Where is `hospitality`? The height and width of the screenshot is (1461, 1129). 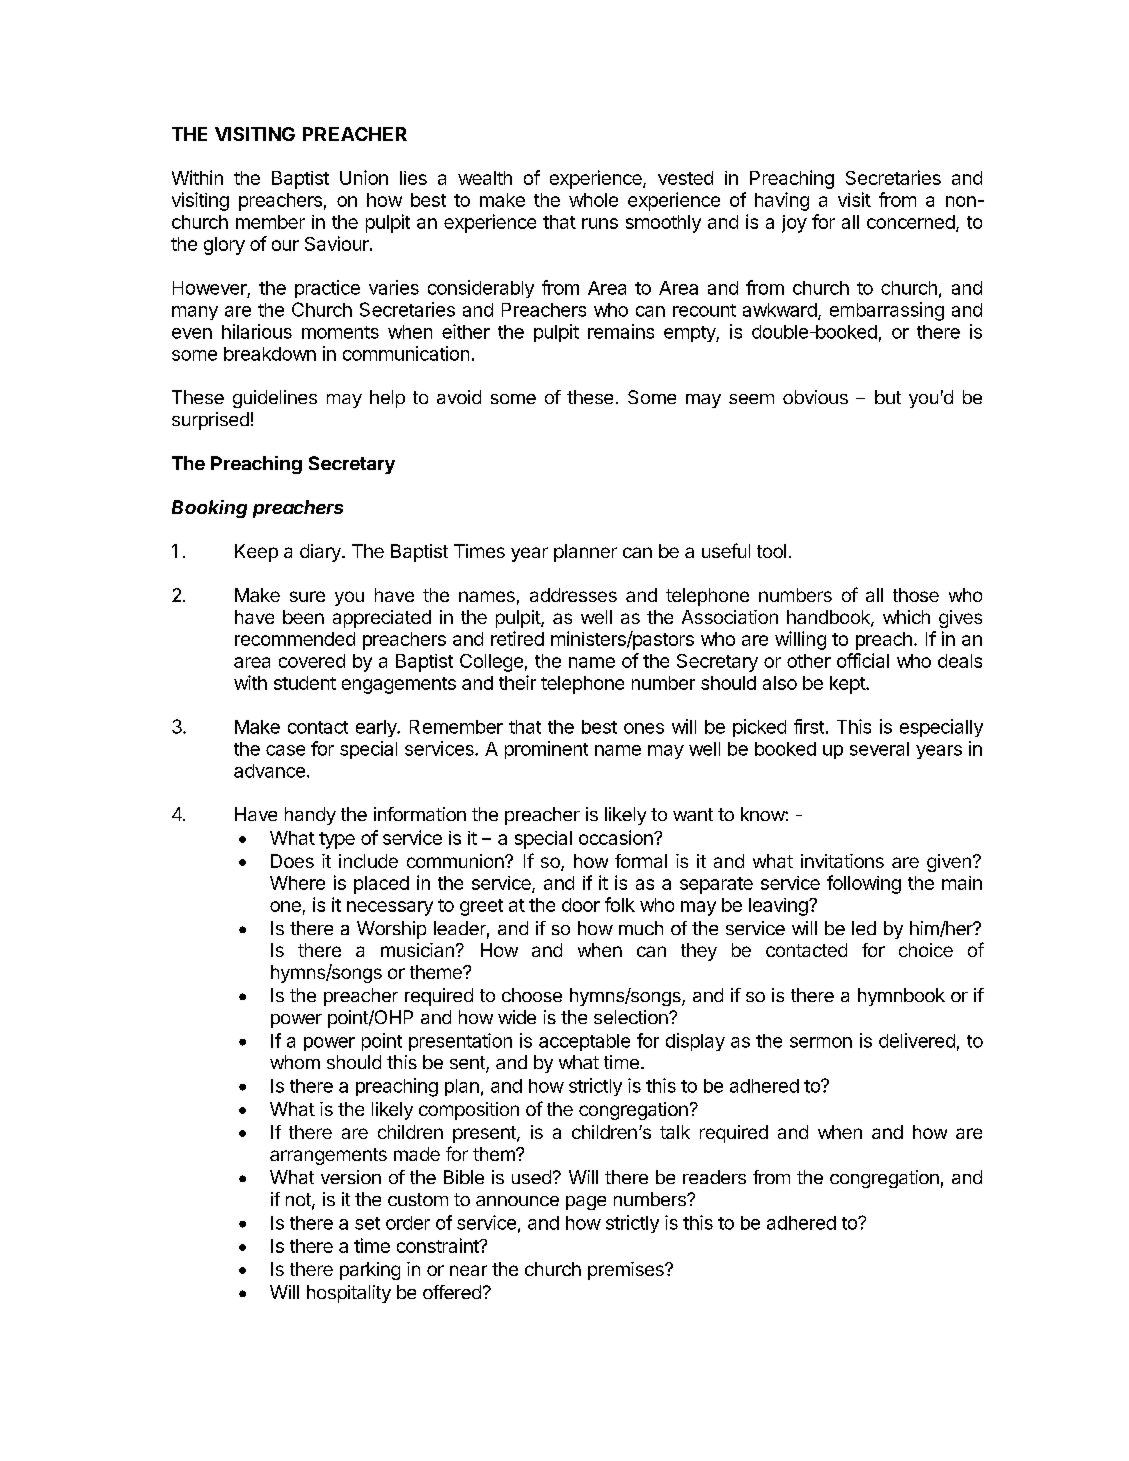
hospitality is located at coordinates (349, 1294).
